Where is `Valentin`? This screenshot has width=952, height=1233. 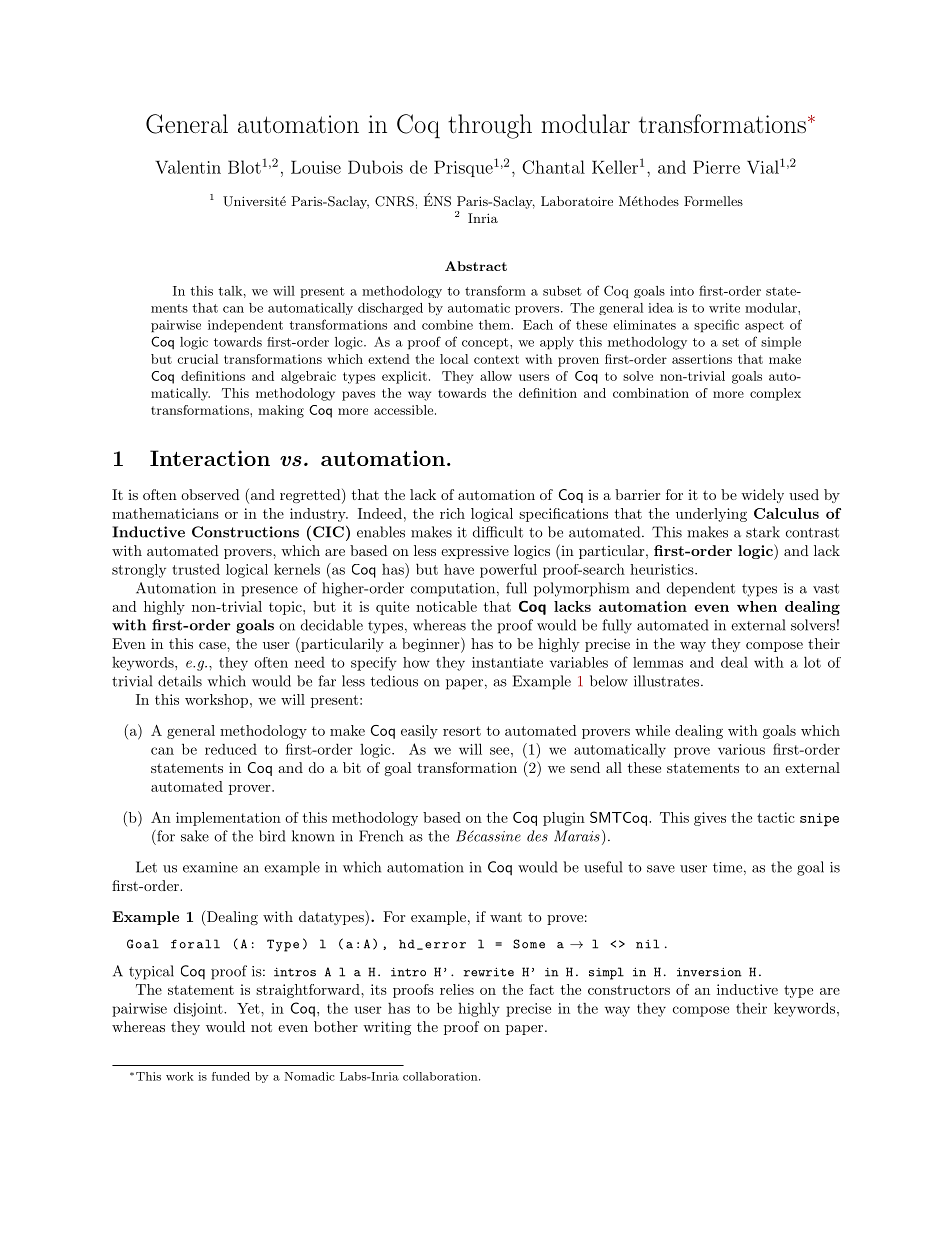
Valentin is located at coordinates (188, 167).
